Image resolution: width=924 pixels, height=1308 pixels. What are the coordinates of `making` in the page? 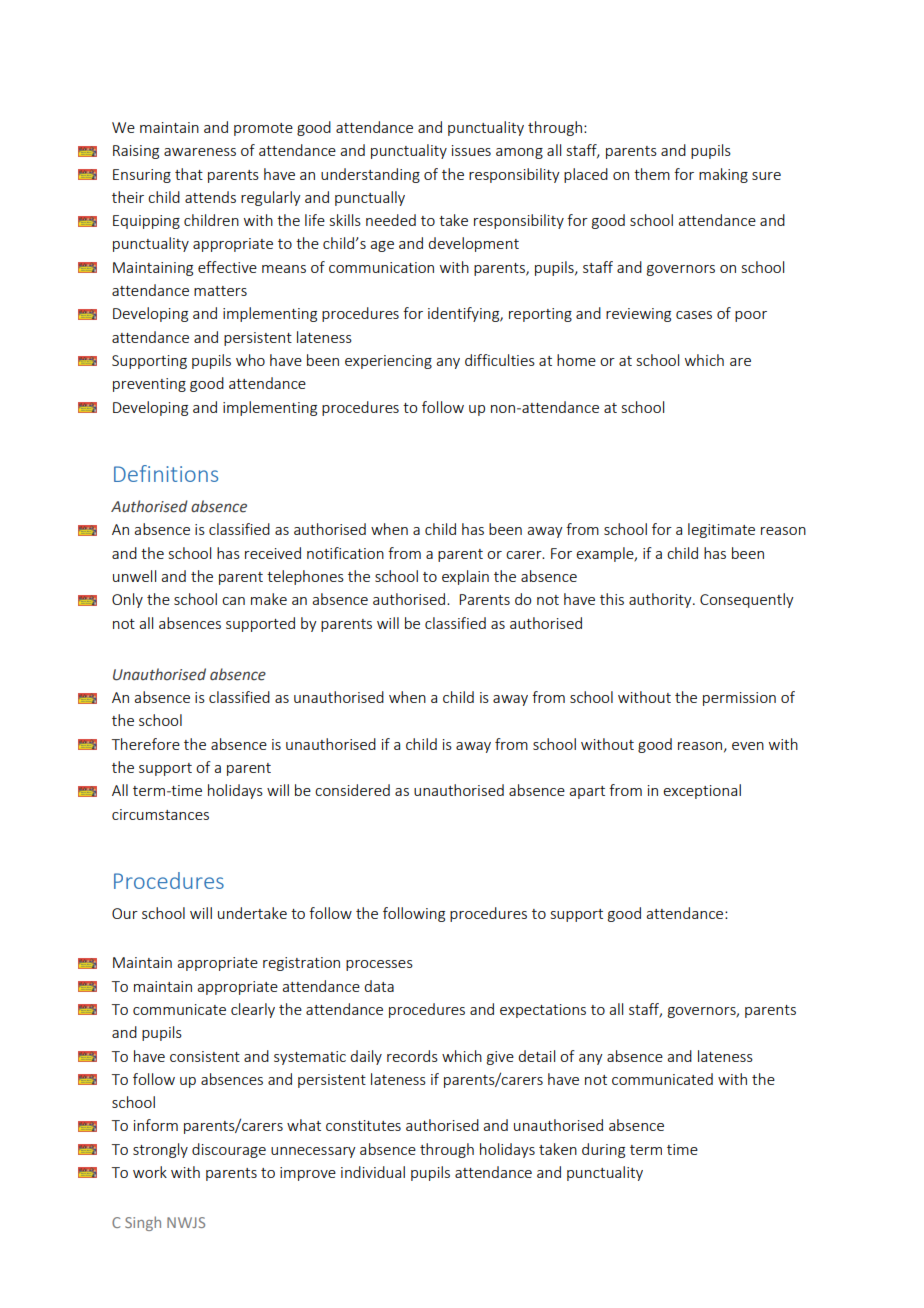 It's located at (723, 175).
